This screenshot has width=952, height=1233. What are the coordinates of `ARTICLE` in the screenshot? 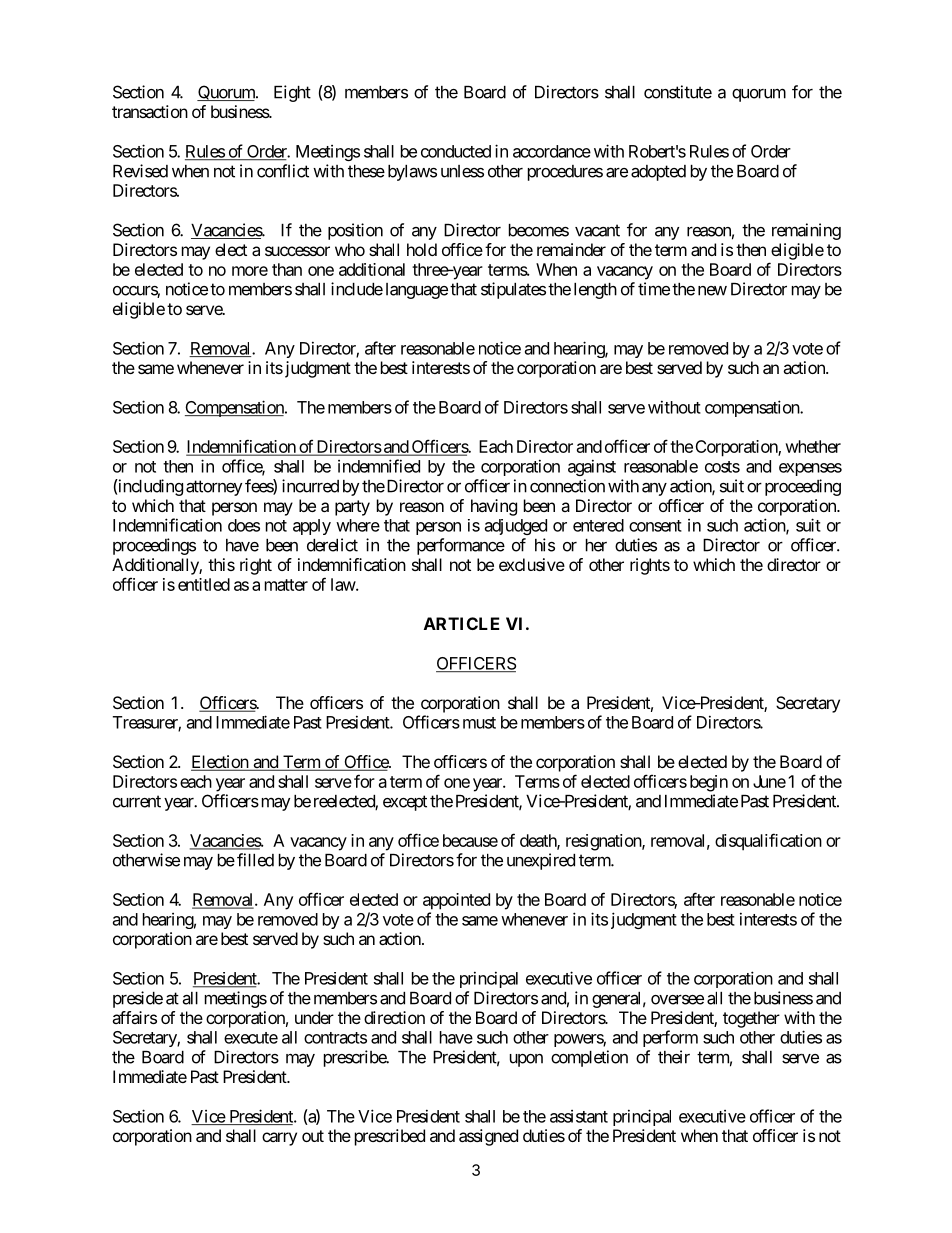 It's located at (462, 623).
